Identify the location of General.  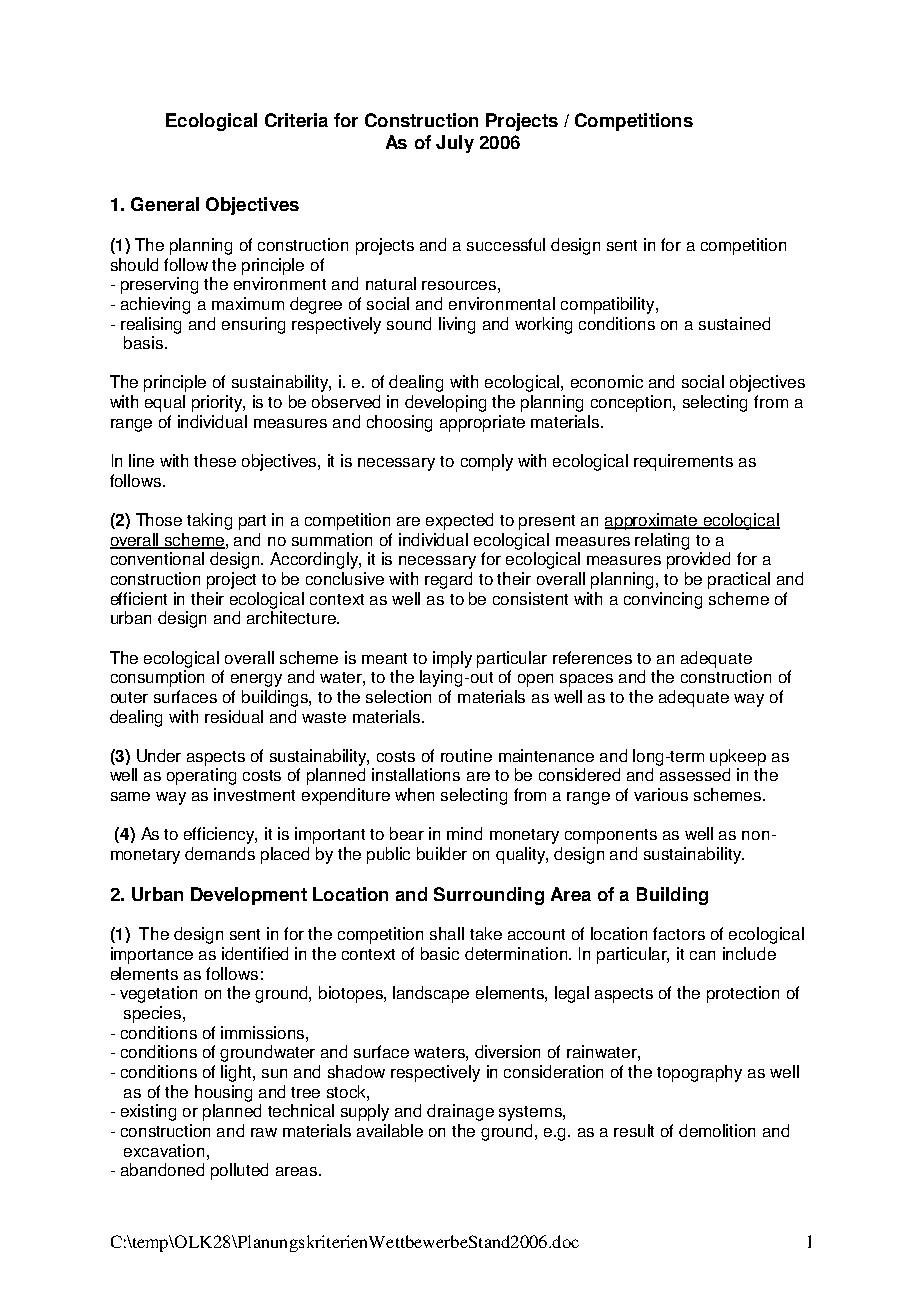
(165, 204).
